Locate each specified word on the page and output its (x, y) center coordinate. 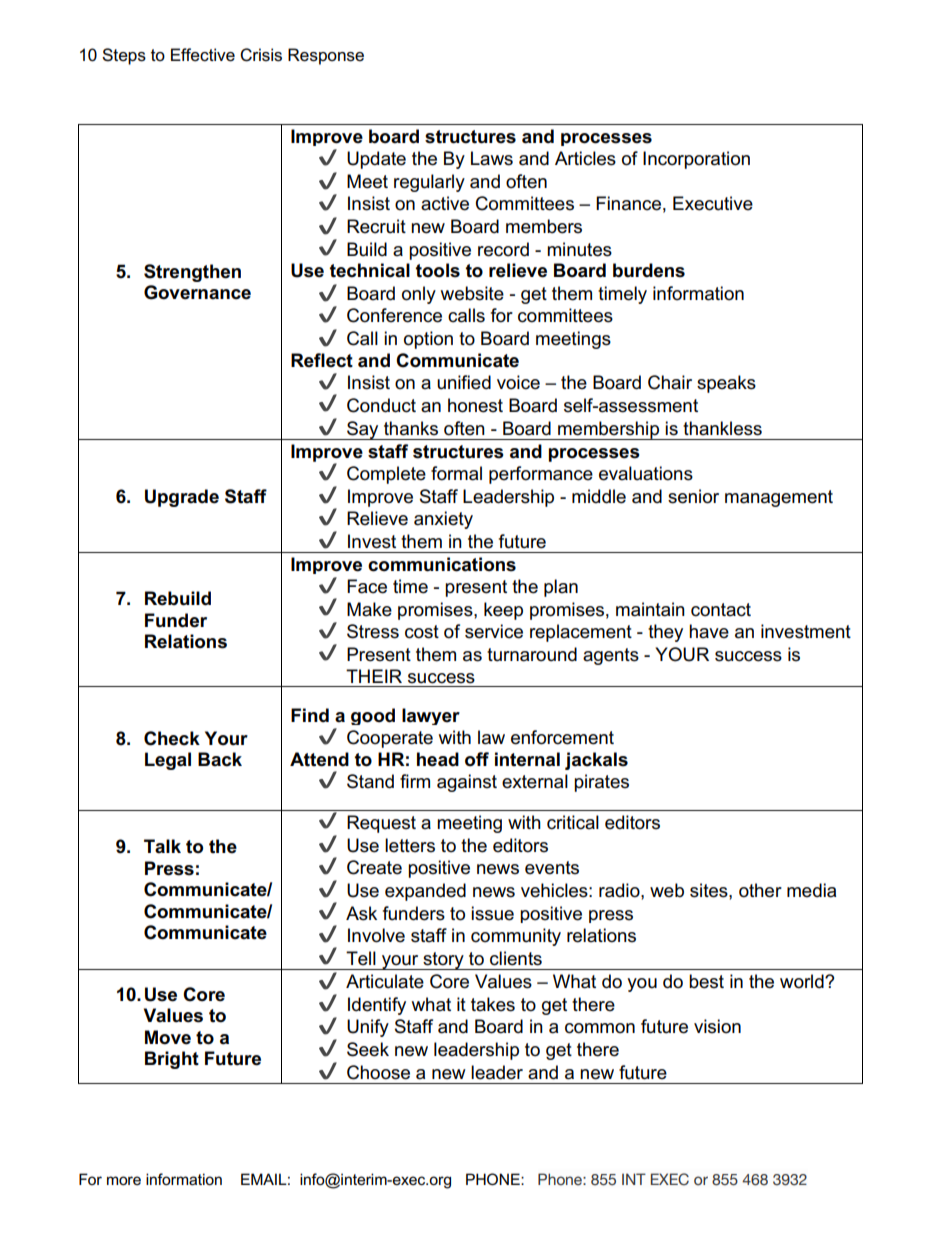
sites (710, 890)
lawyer (431, 716)
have (709, 631)
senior (693, 496)
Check (172, 738)
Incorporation (696, 160)
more (124, 1180)
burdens (649, 270)
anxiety (443, 520)
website (472, 293)
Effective (203, 55)
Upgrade (182, 498)
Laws (492, 158)
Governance (197, 292)
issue (492, 913)
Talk (162, 846)
